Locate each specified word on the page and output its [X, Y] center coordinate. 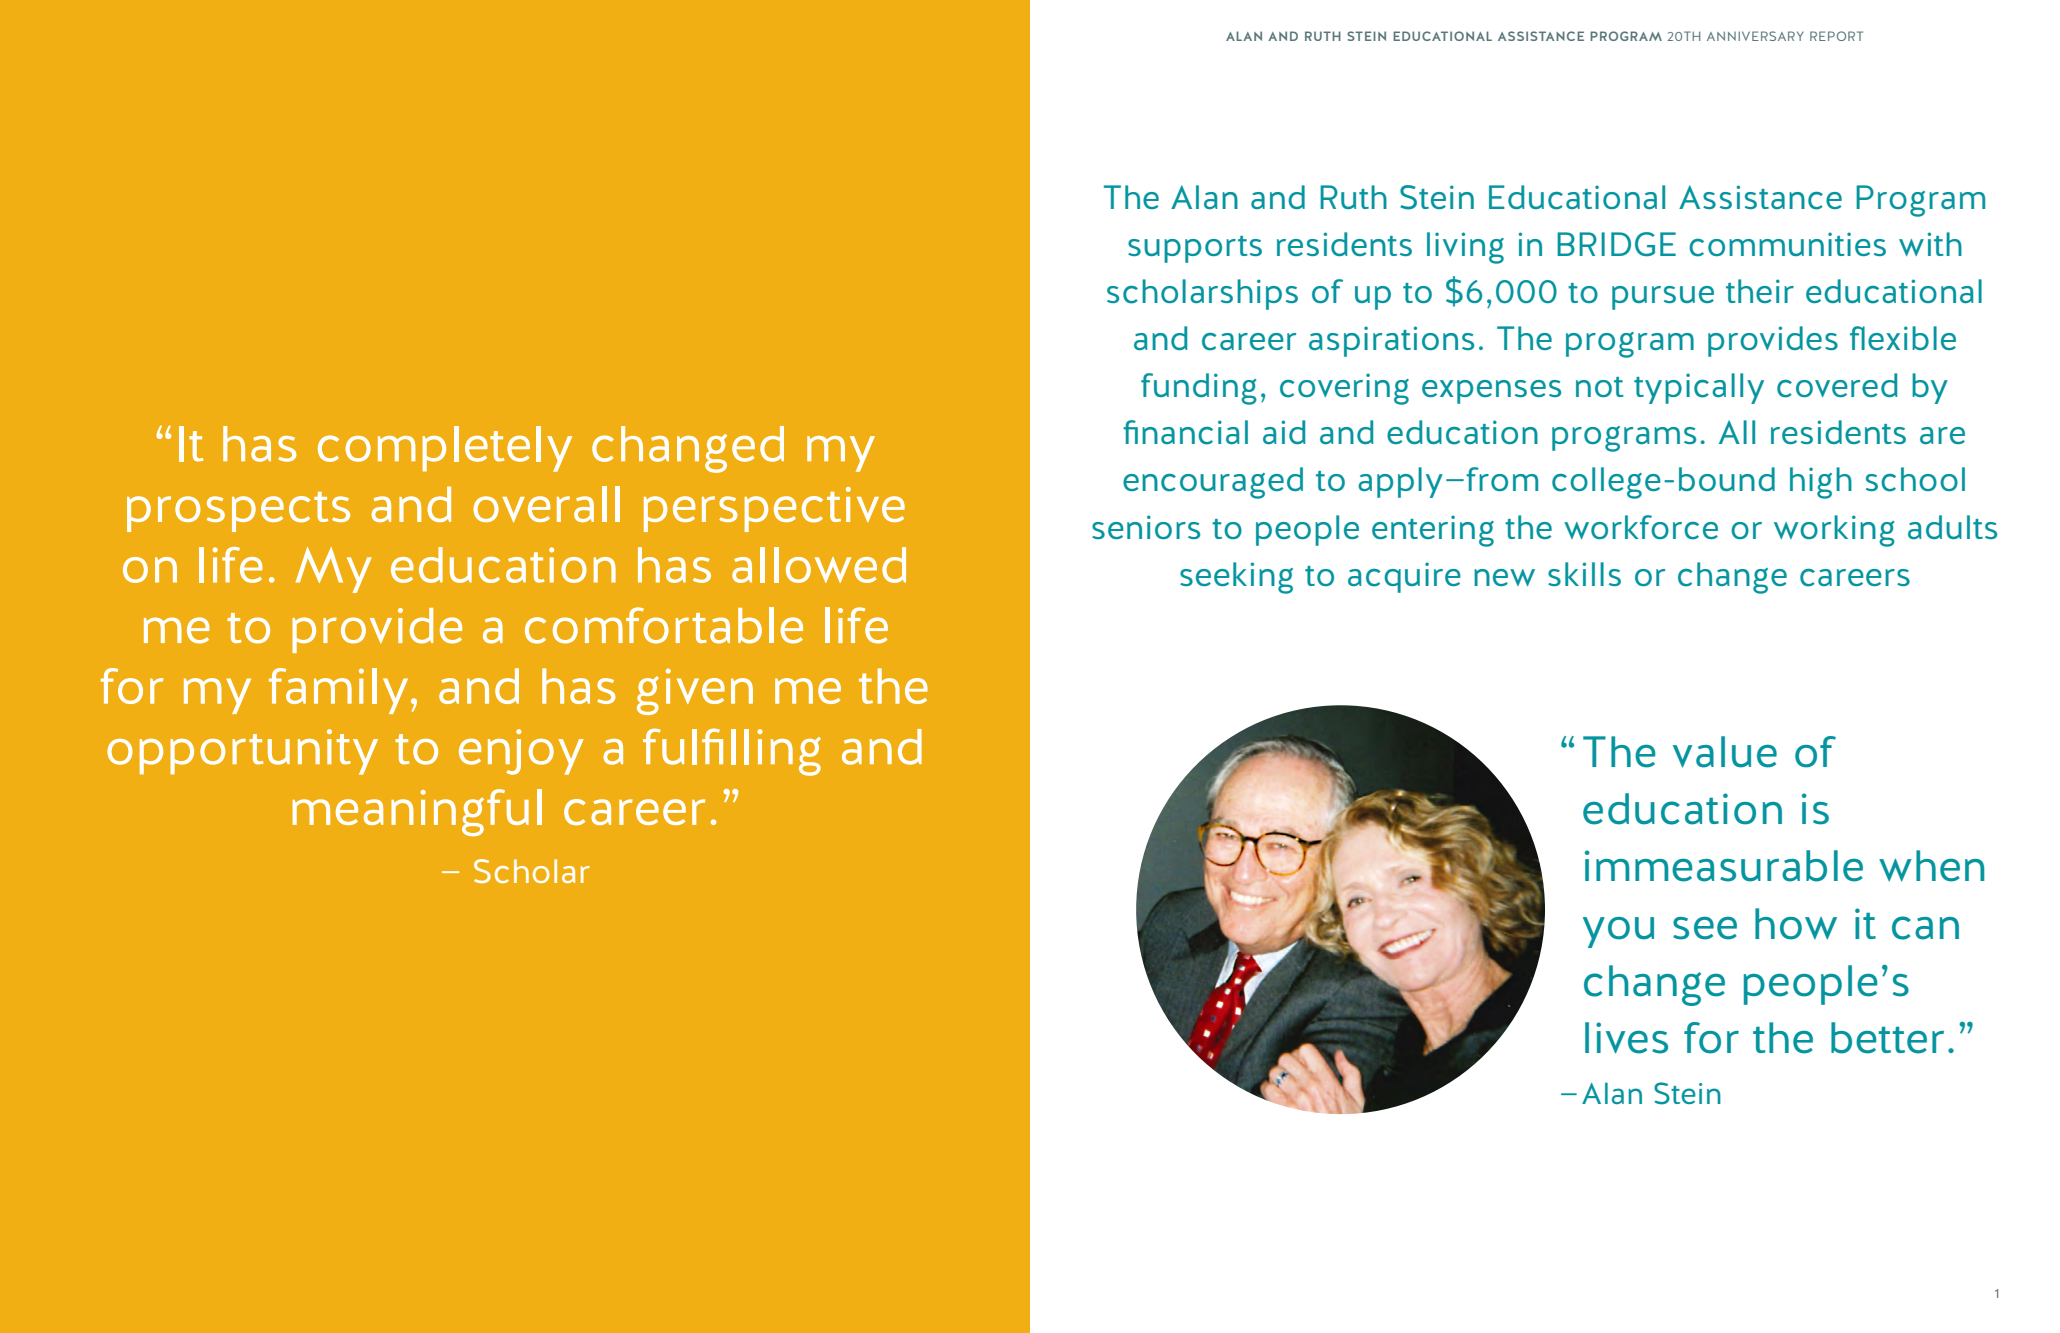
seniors [1146, 527]
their [1760, 291]
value [1725, 752]
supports [1195, 249]
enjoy [521, 752]
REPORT [1836, 36]
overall [546, 504]
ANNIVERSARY [1755, 36]
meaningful [417, 812]
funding [1199, 389]
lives [1626, 1038]
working [1834, 531]
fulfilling [732, 752]
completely [445, 449]
